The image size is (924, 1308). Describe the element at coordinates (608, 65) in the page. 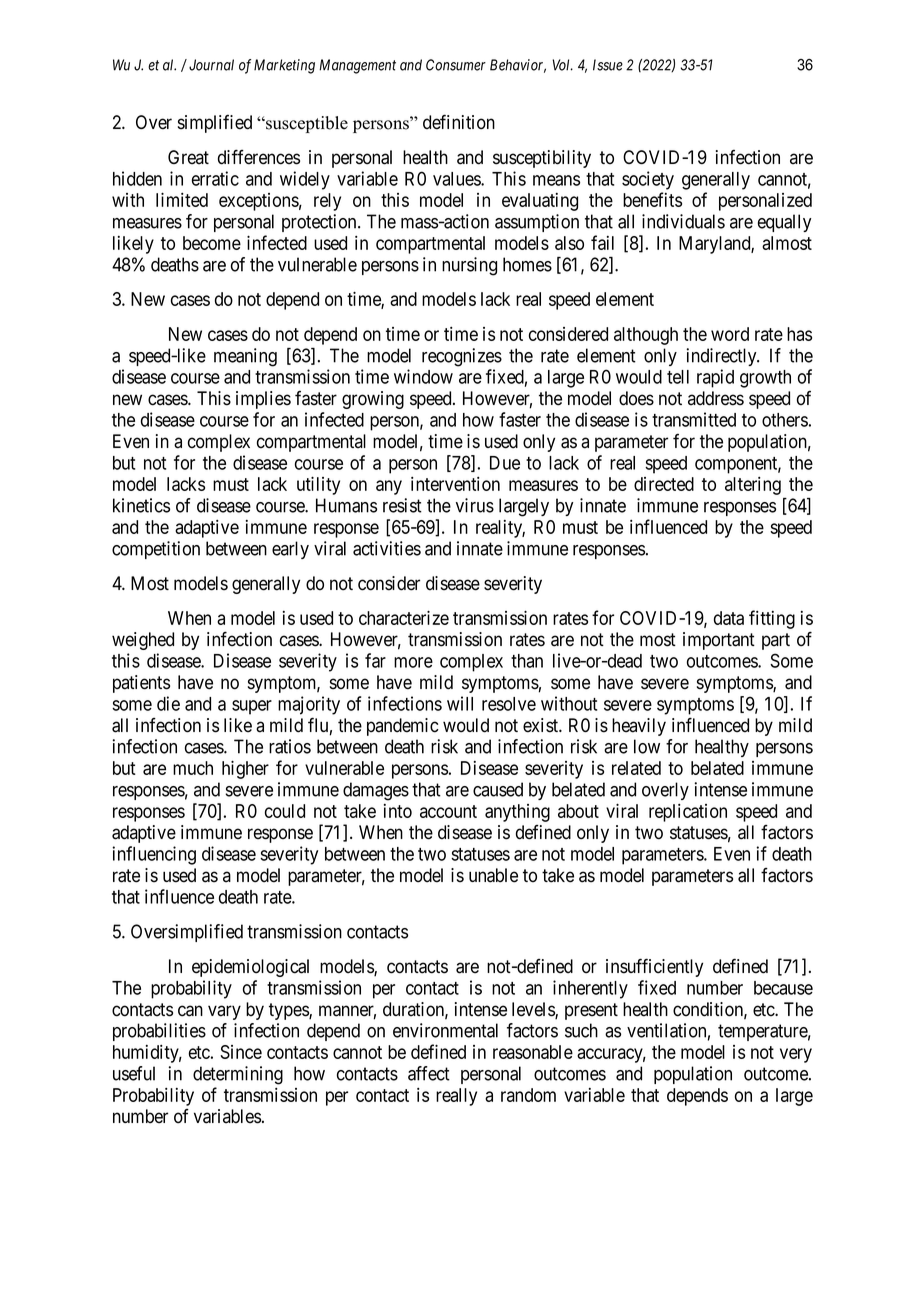

I see `Issue` at that location.
